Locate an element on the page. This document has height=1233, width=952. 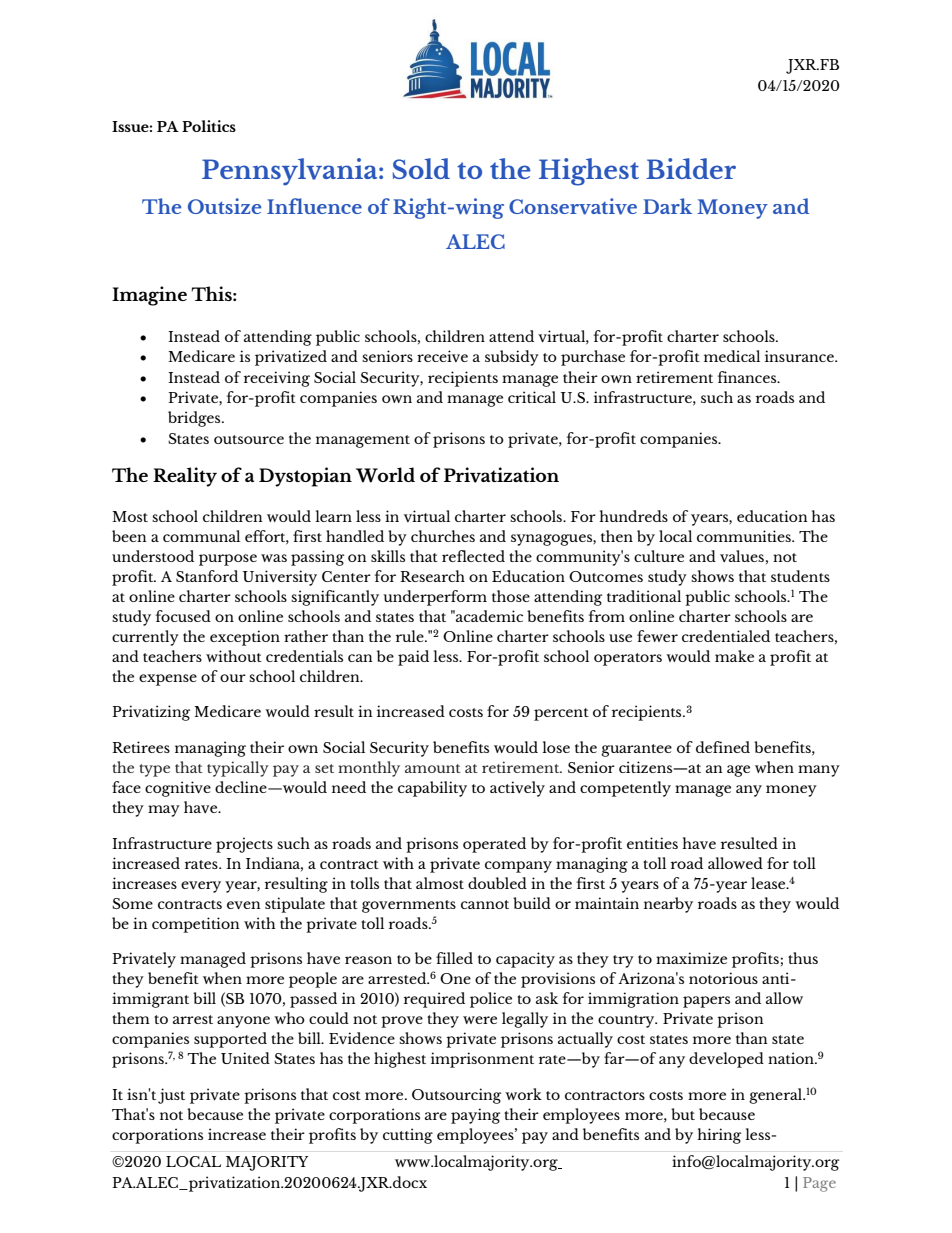
Bidder is located at coordinates (691, 168).
